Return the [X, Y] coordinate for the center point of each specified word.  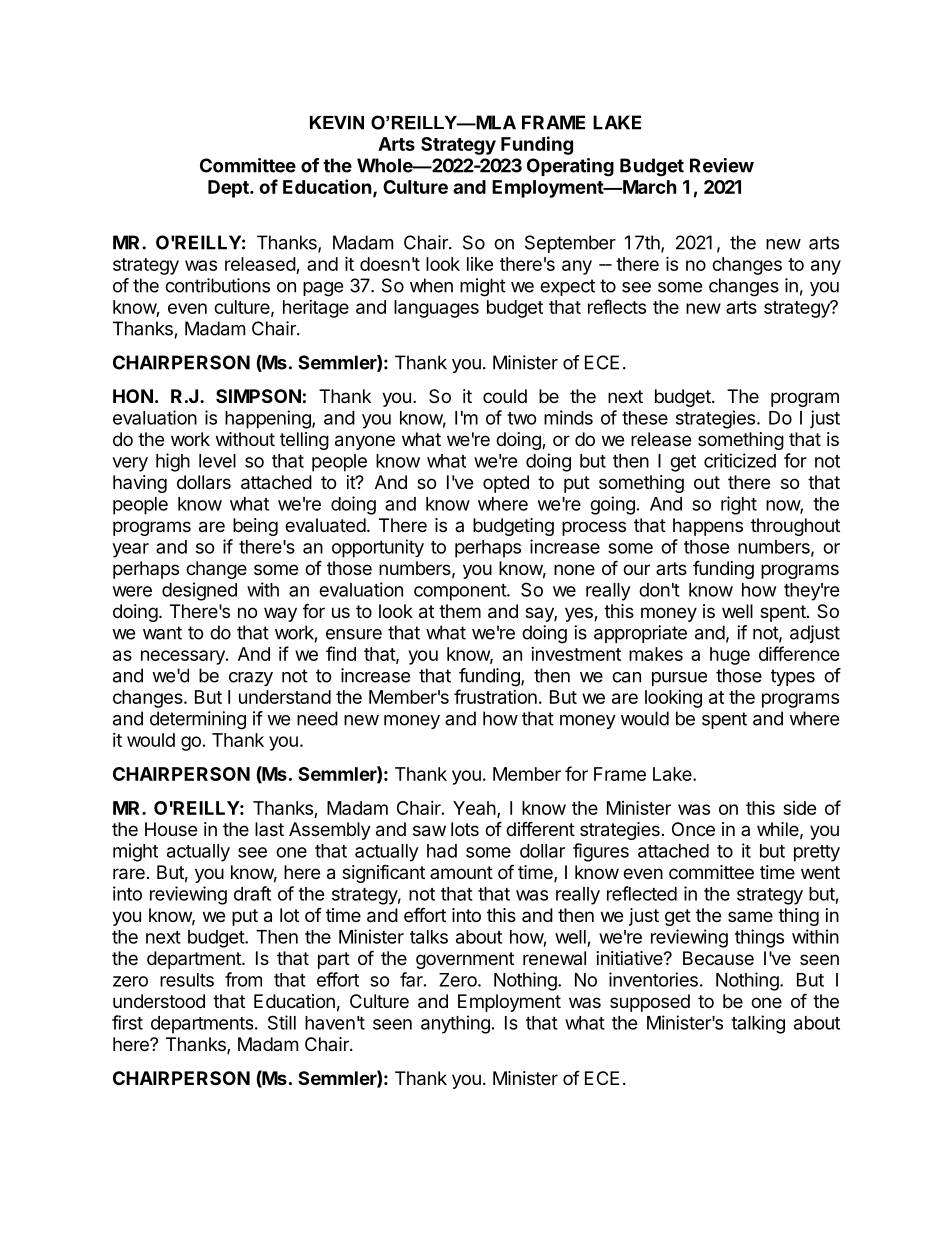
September [570, 244]
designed [199, 591]
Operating [570, 167]
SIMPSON [258, 396]
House [171, 829]
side [800, 808]
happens [708, 527]
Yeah [474, 808]
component [461, 592]
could [505, 396]
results [187, 980]
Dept [229, 189]
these [645, 418]
